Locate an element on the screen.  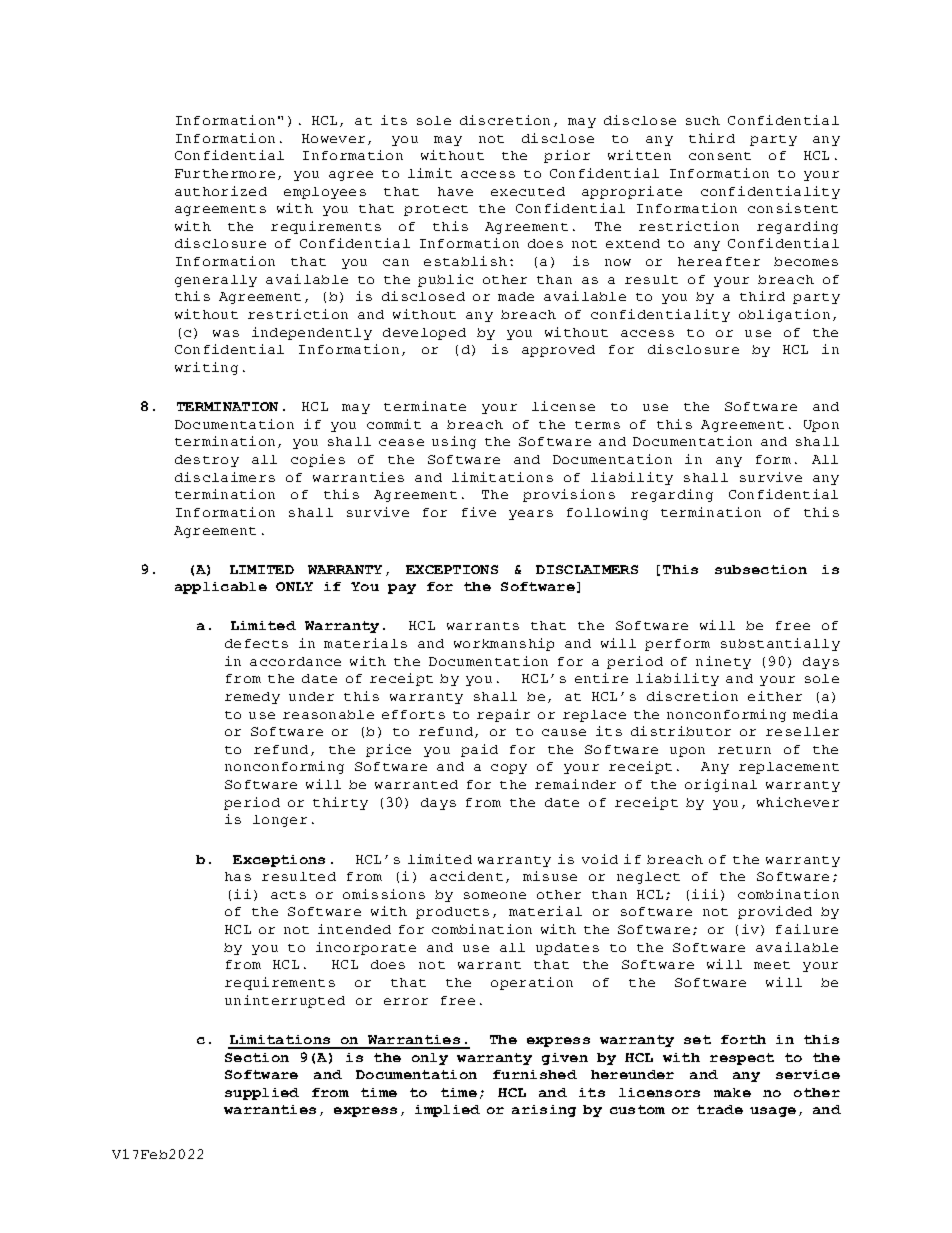
However is located at coordinates (333, 138).
